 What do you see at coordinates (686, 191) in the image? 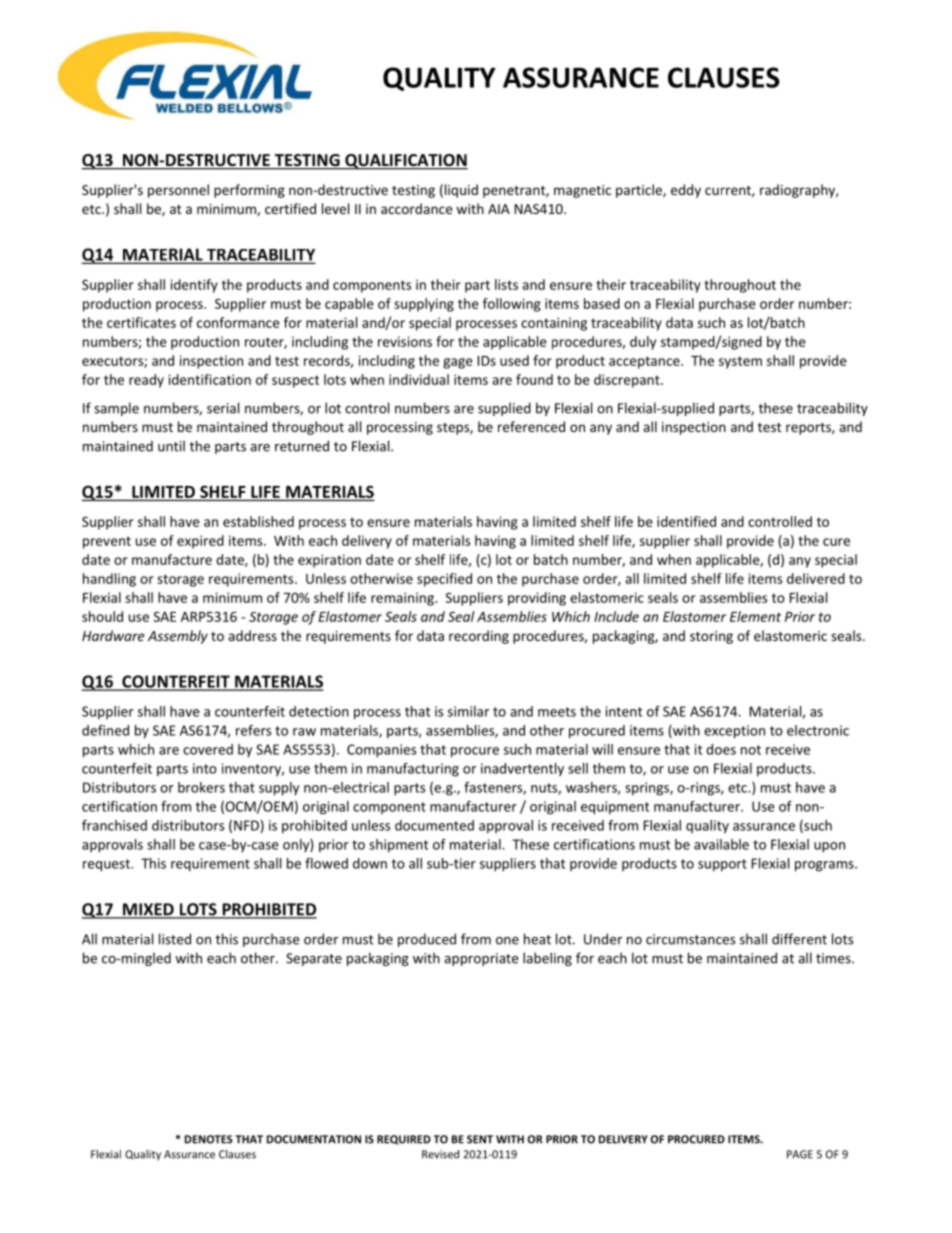
I see `eddy` at bounding box center [686, 191].
